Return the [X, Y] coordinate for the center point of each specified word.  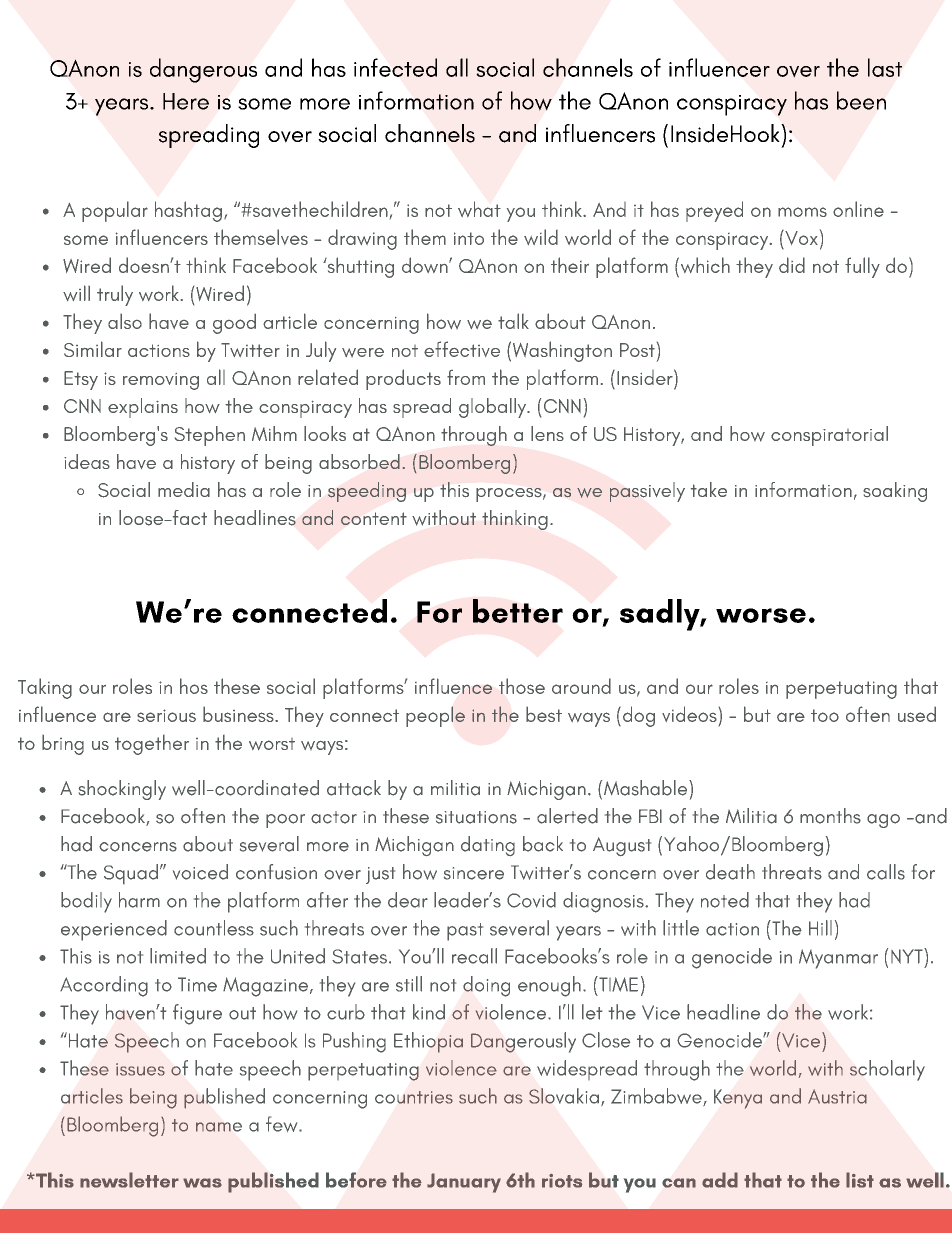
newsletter [129, 1180]
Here [186, 101]
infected [395, 67]
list [860, 1180]
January [464, 1183]
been [861, 100]
